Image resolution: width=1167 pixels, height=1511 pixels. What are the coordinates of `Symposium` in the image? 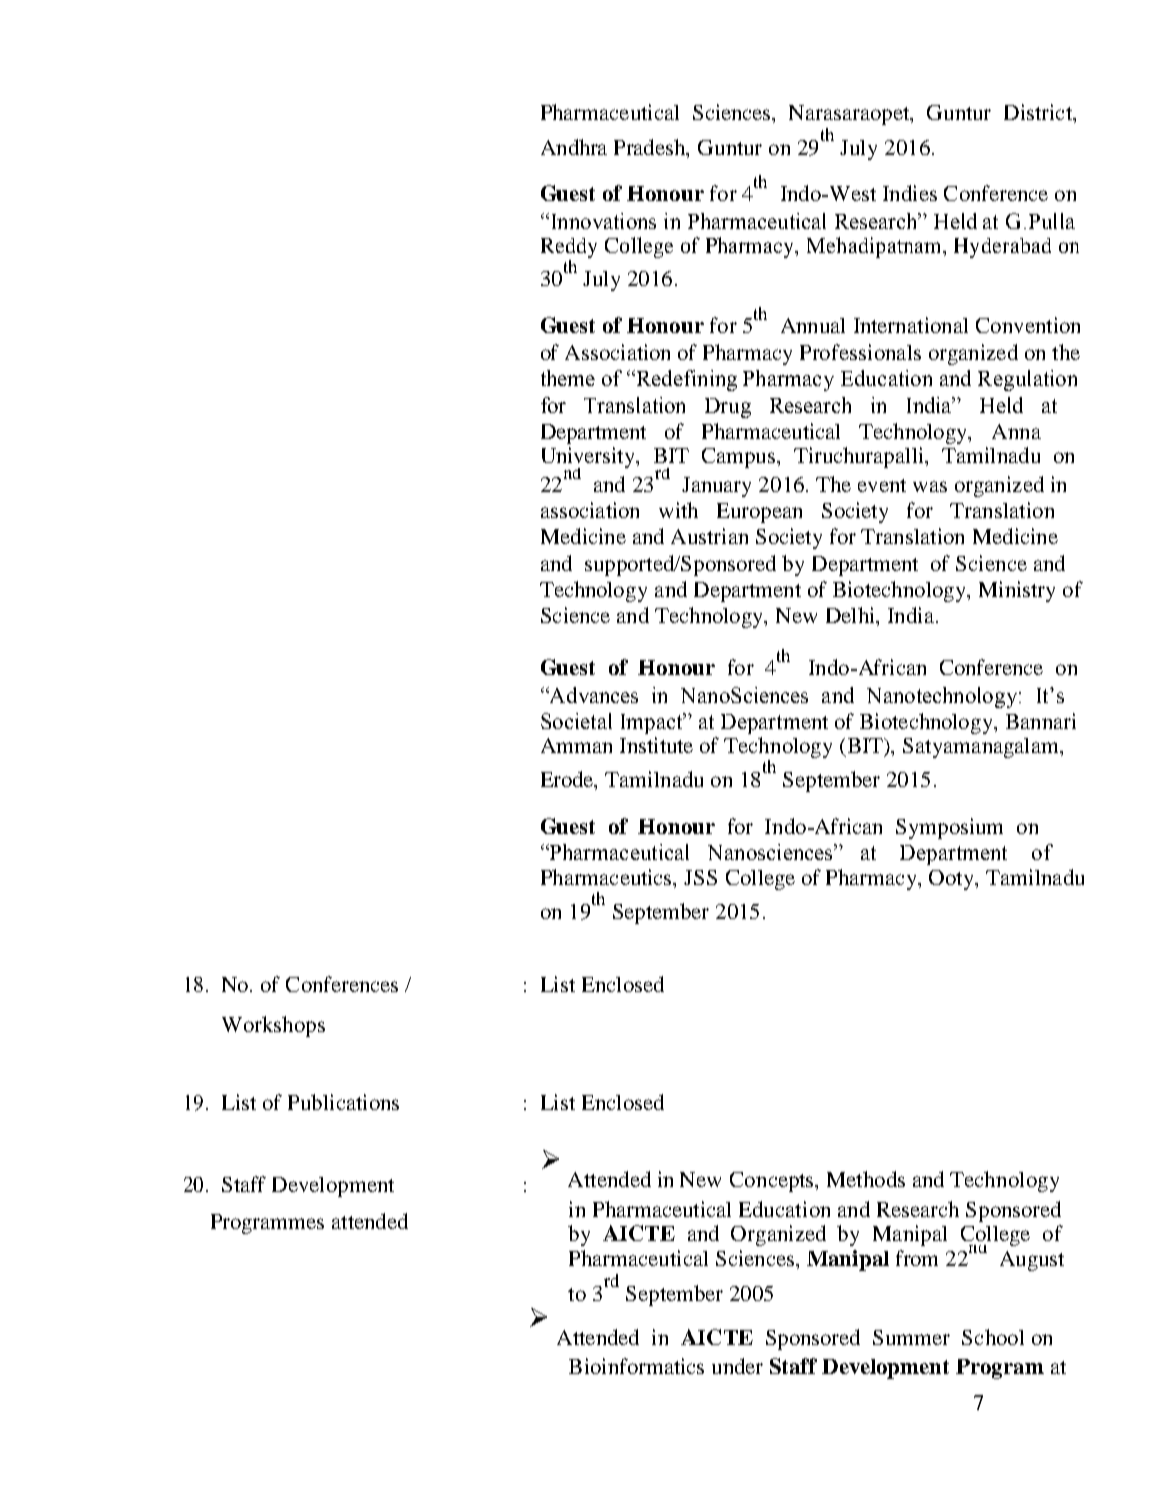 It's located at (949, 828).
